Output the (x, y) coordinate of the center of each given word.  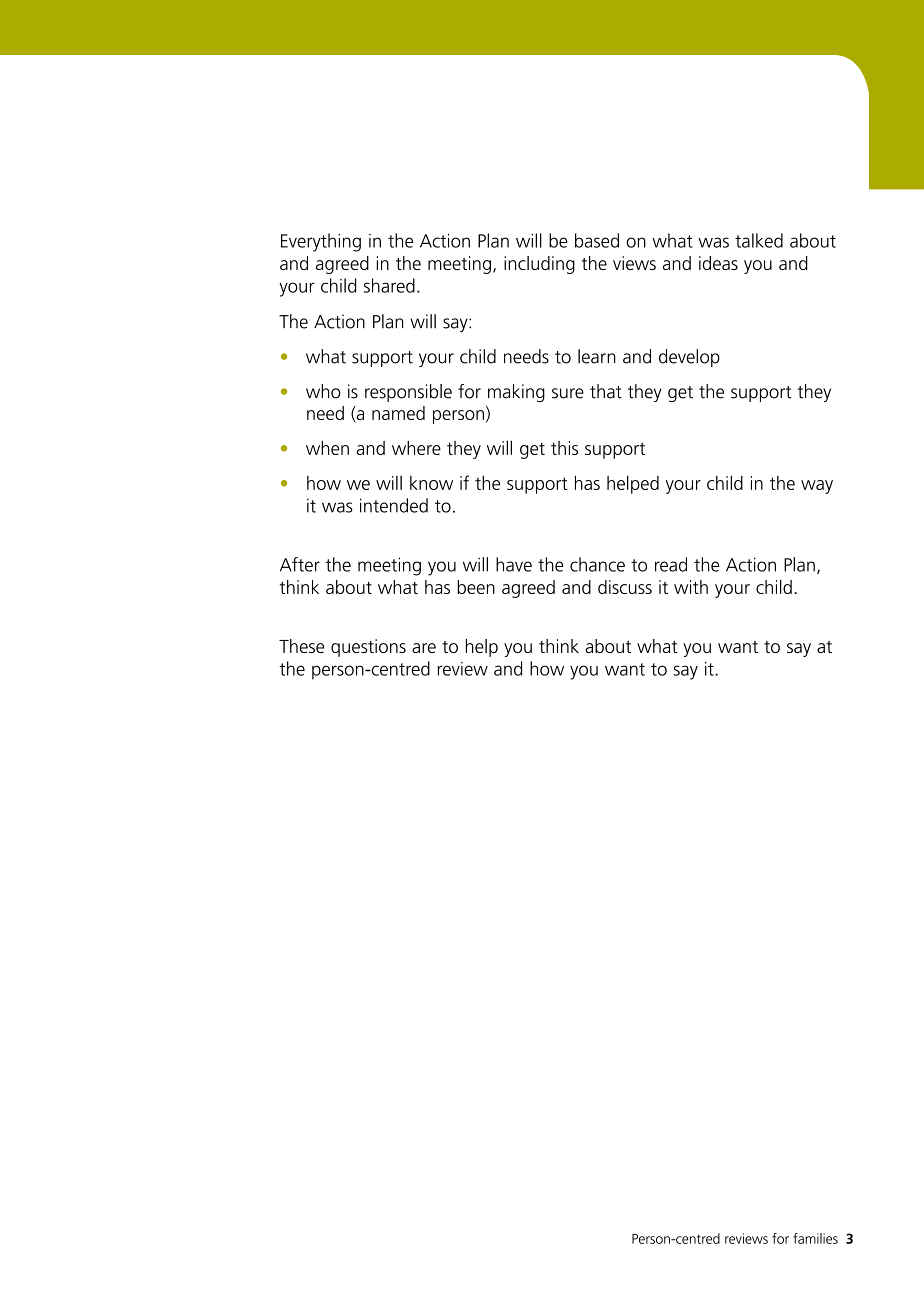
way (817, 487)
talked (759, 240)
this (564, 448)
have (514, 564)
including (539, 265)
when (327, 448)
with (691, 587)
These (301, 646)
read (671, 564)
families (815, 1238)
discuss (625, 587)
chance (597, 564)
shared (389, 285)
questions (368, 648)
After (300, 564)
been (476, 587)
